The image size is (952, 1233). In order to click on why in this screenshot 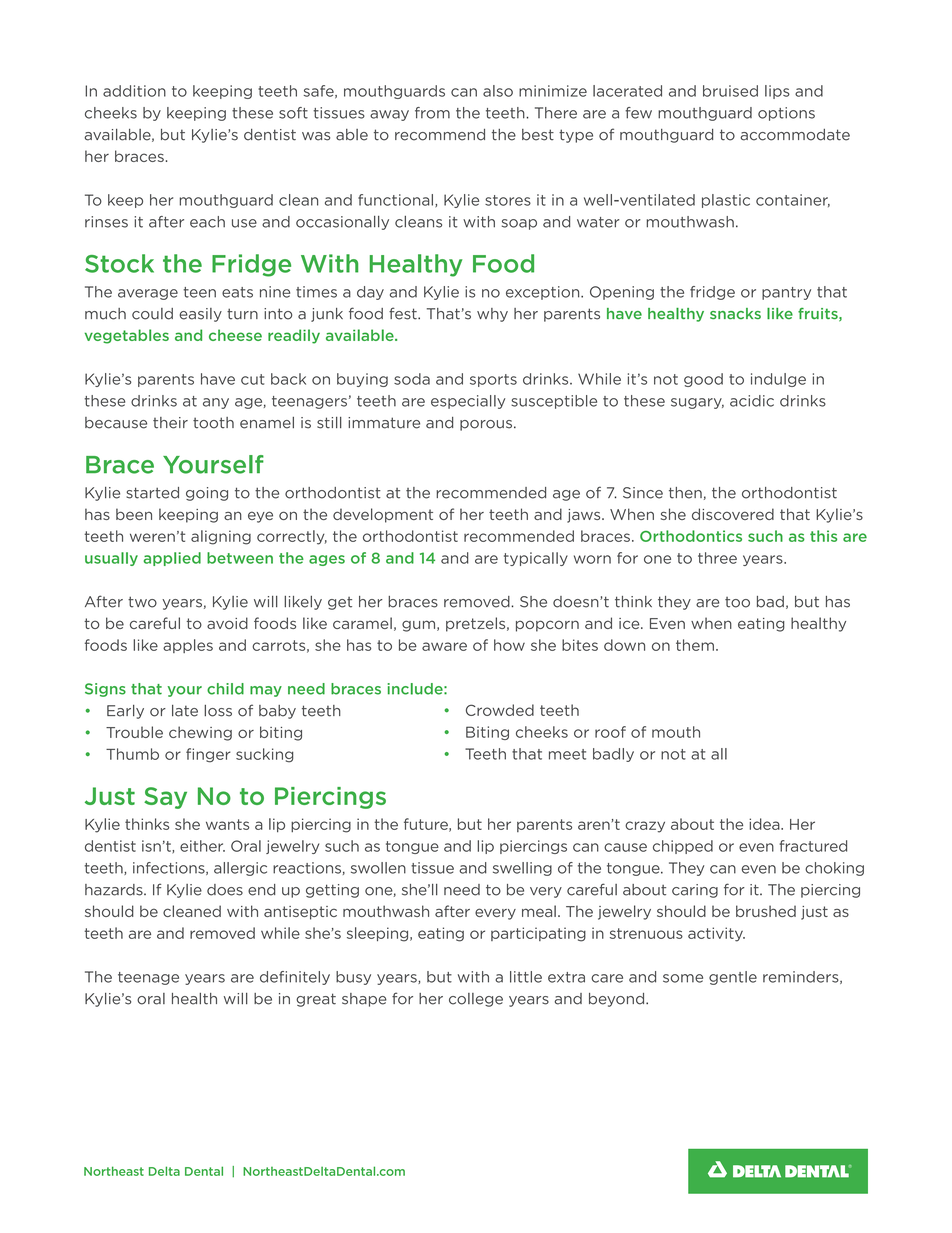, I will do `click(492, 315)`.
